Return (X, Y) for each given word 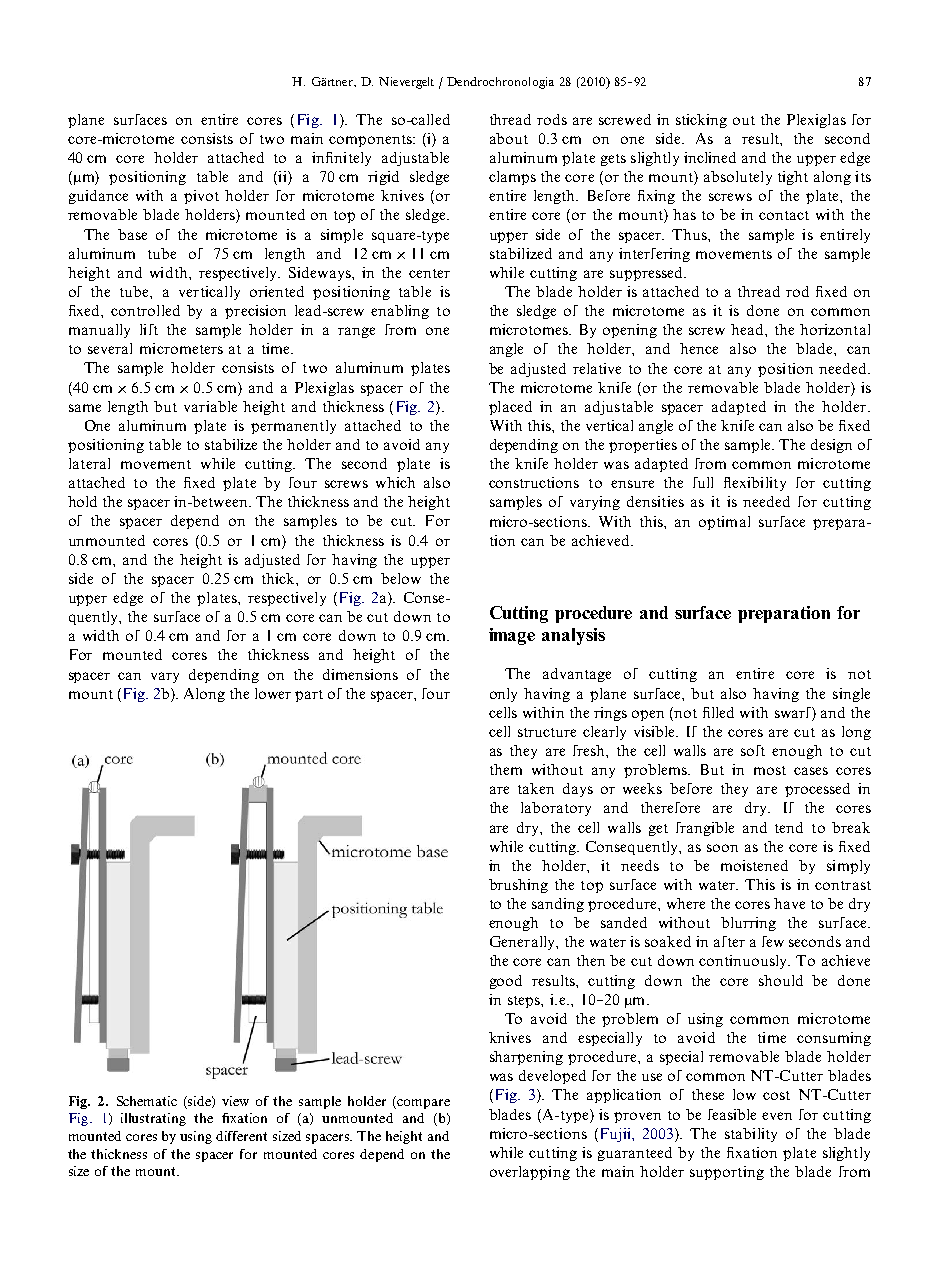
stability (751, 1135)
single (851, 695)
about (509, 138)
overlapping (530, 1173)
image (512, 636)
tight (793, 178)
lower (273, 693)
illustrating (153, 1119)
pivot (201, 197)
